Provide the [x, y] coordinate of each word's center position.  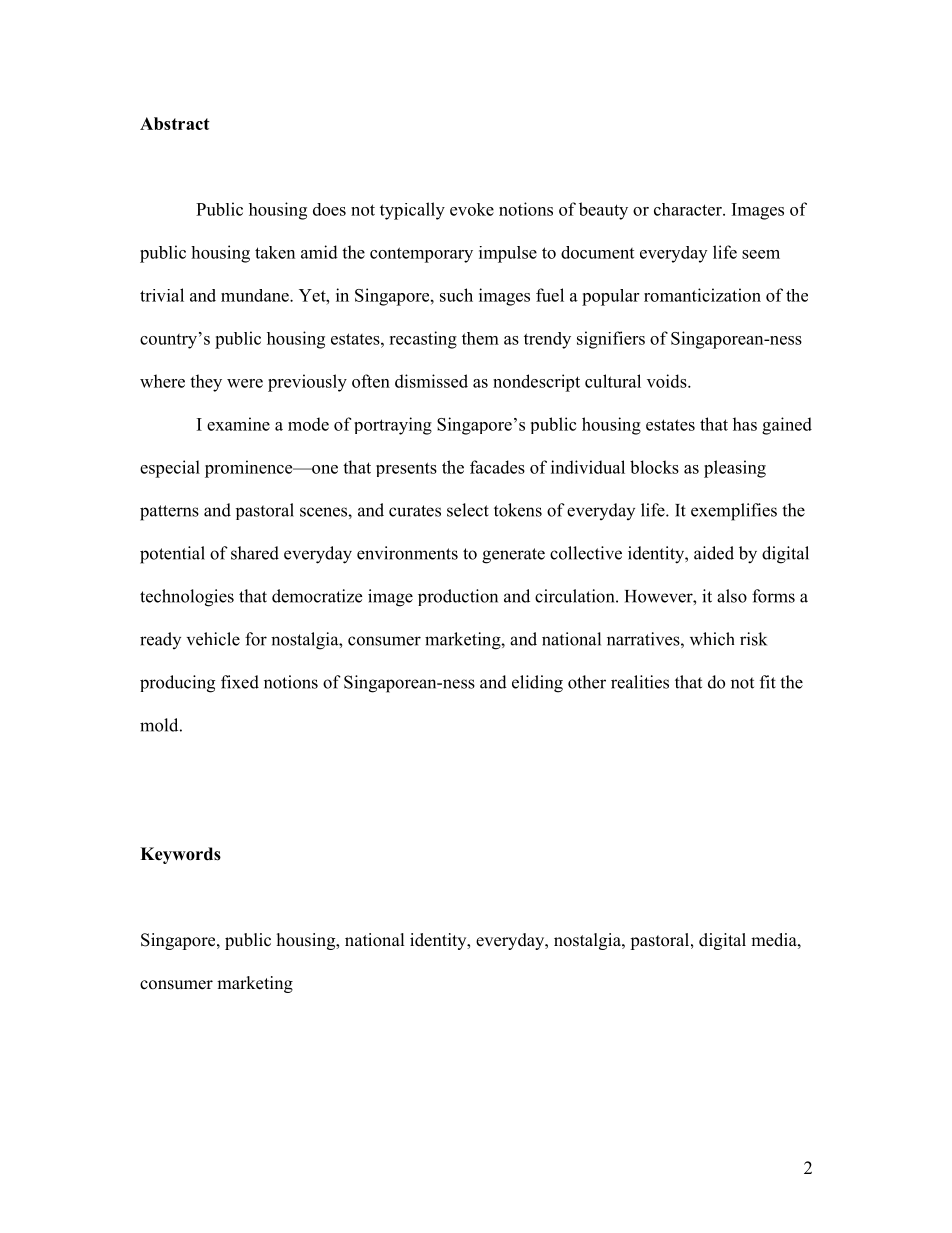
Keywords [180, 855]
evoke [472, 209]
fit [768, 682]
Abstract [175, 123]
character [689, 209]
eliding [537, 684]
